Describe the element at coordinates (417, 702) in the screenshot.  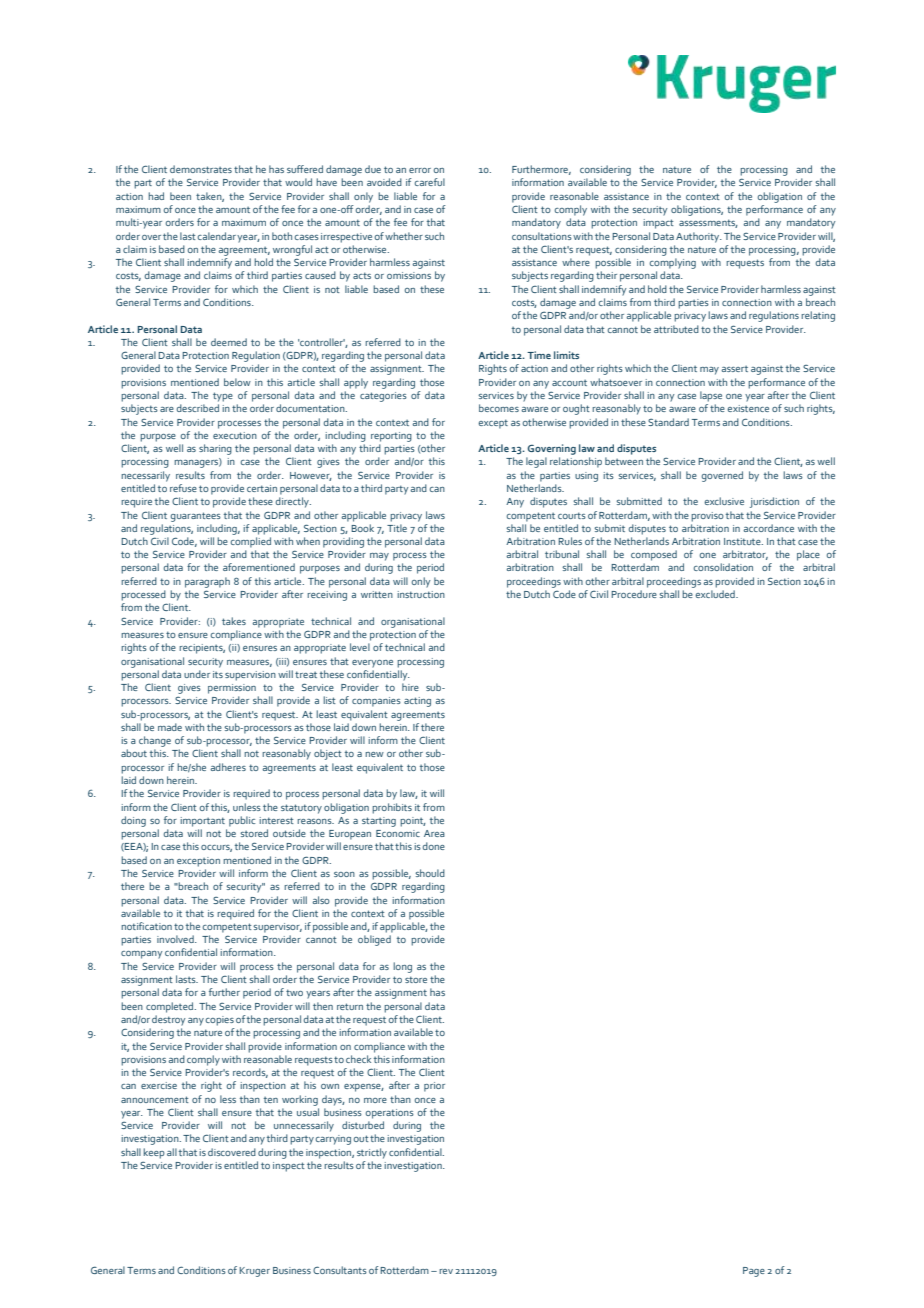
I see `acting` at that location.
